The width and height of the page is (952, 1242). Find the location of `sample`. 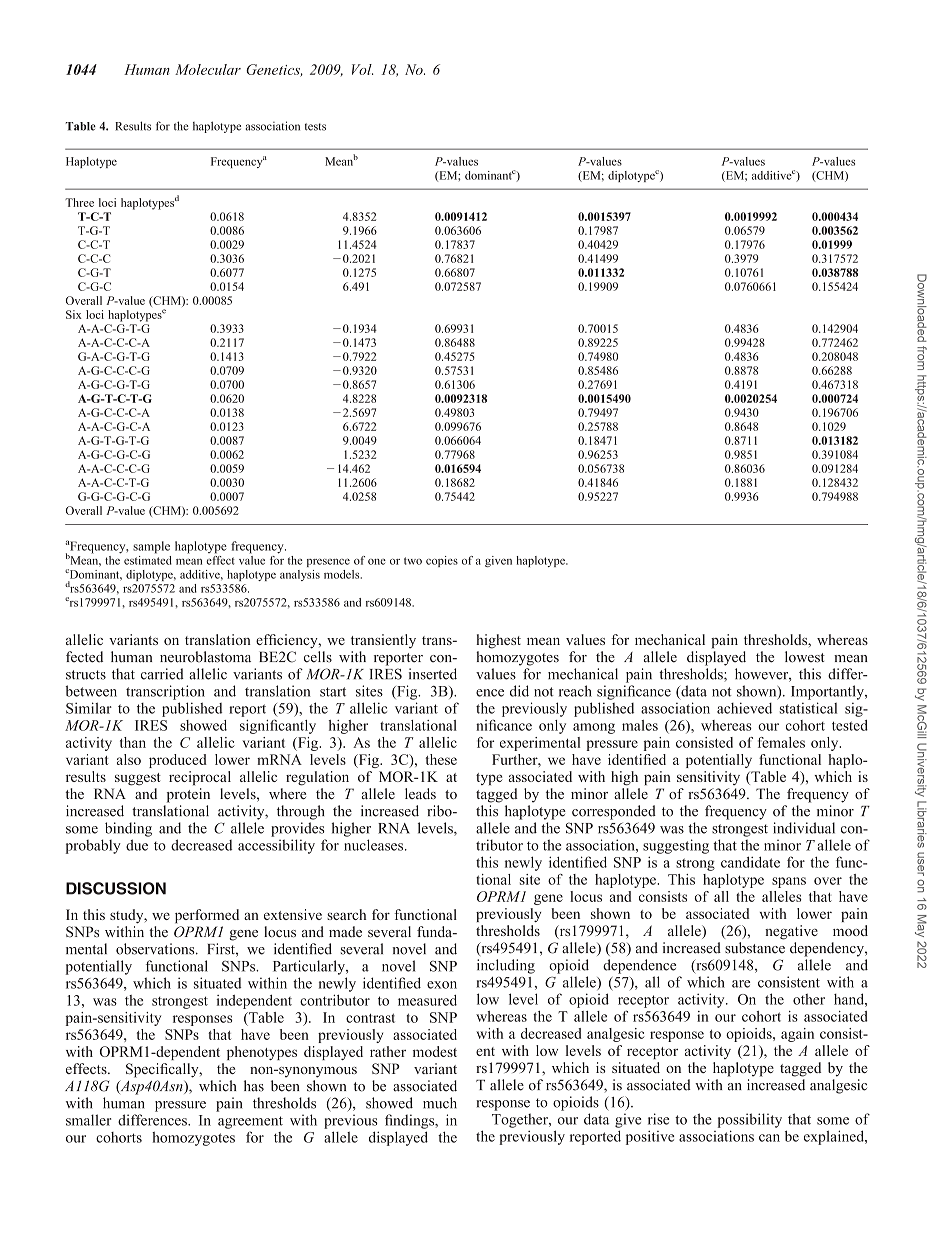

sample is located at coordinates (151, 547).
